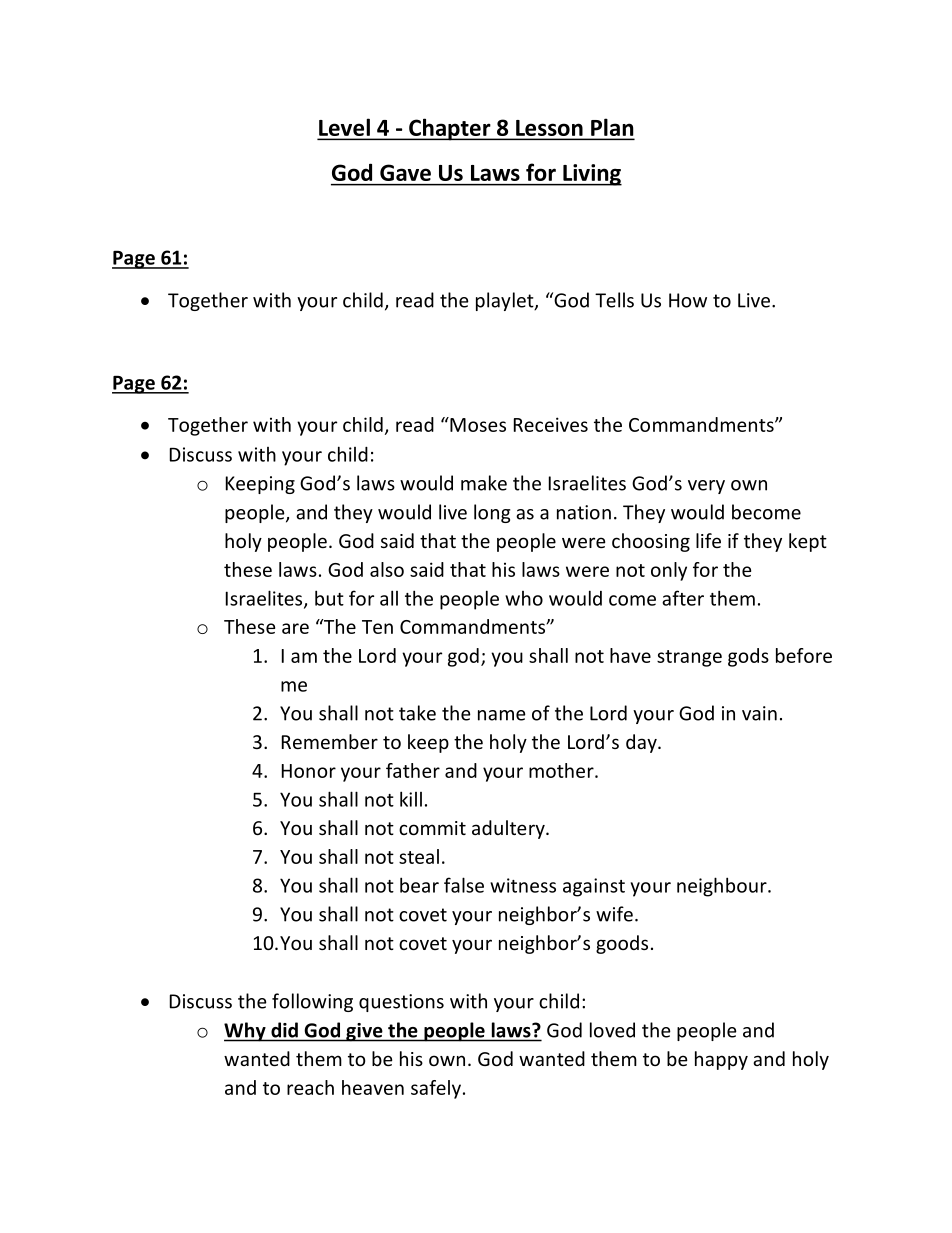 Image resolution: width=952 pixels, height=1233 pixels. What do you see at coordinates (591, 175) in the document?
I see `Living` at bounding box center [591, 175].
